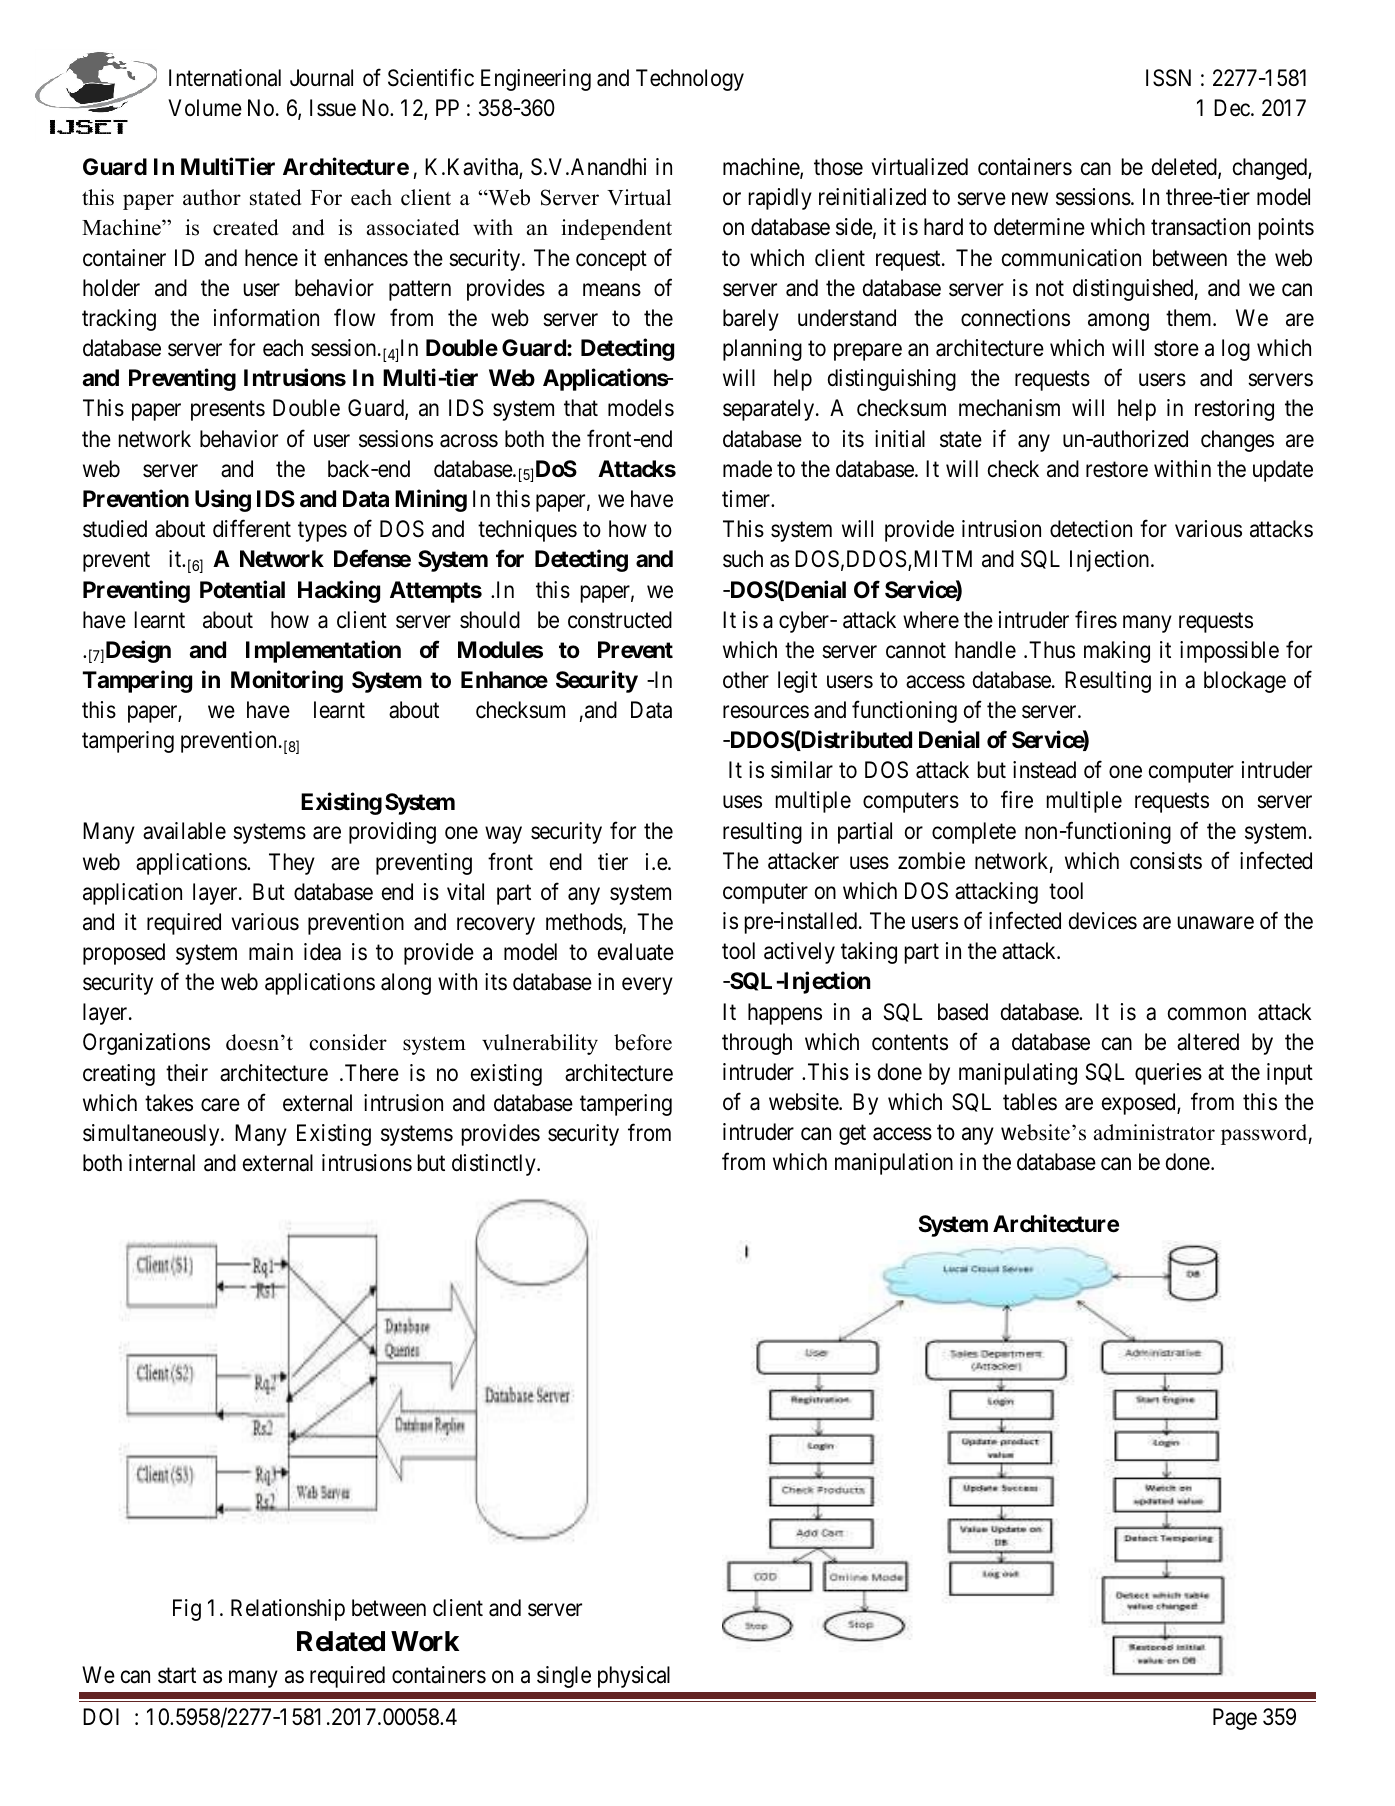  I want to click on changes, so click(1237, 441).
